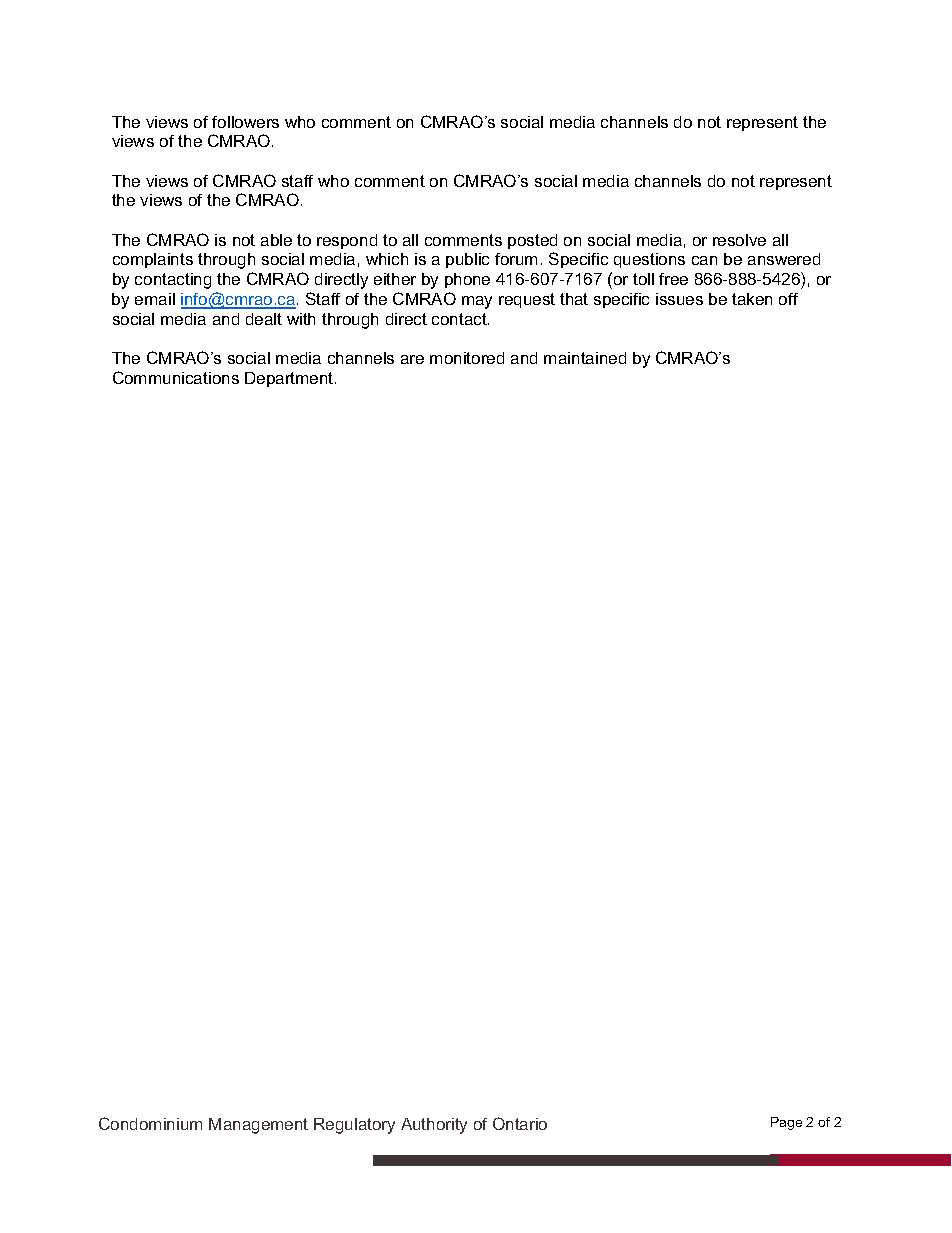 The width and height of the image is (952, 1233). What do you see at coordinates (245, 122) in the image?
I see `followers` at bounding box center [245, 122].
